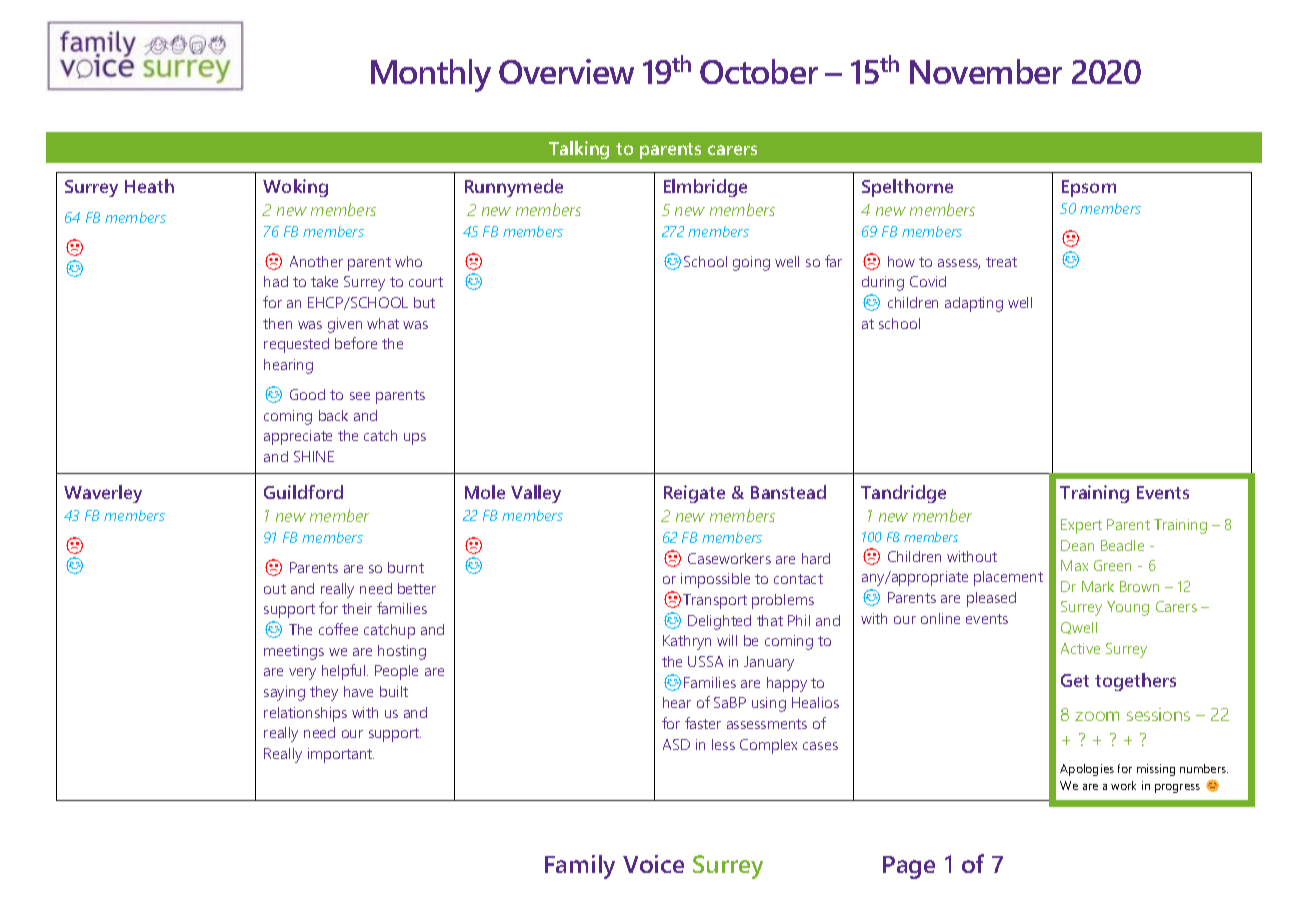 The height and width of the screenshot is (924, 1308). What do you see at coordinates (653, 864) in the screenshot?
I see `Voice` at bounding box center [653, 864].
